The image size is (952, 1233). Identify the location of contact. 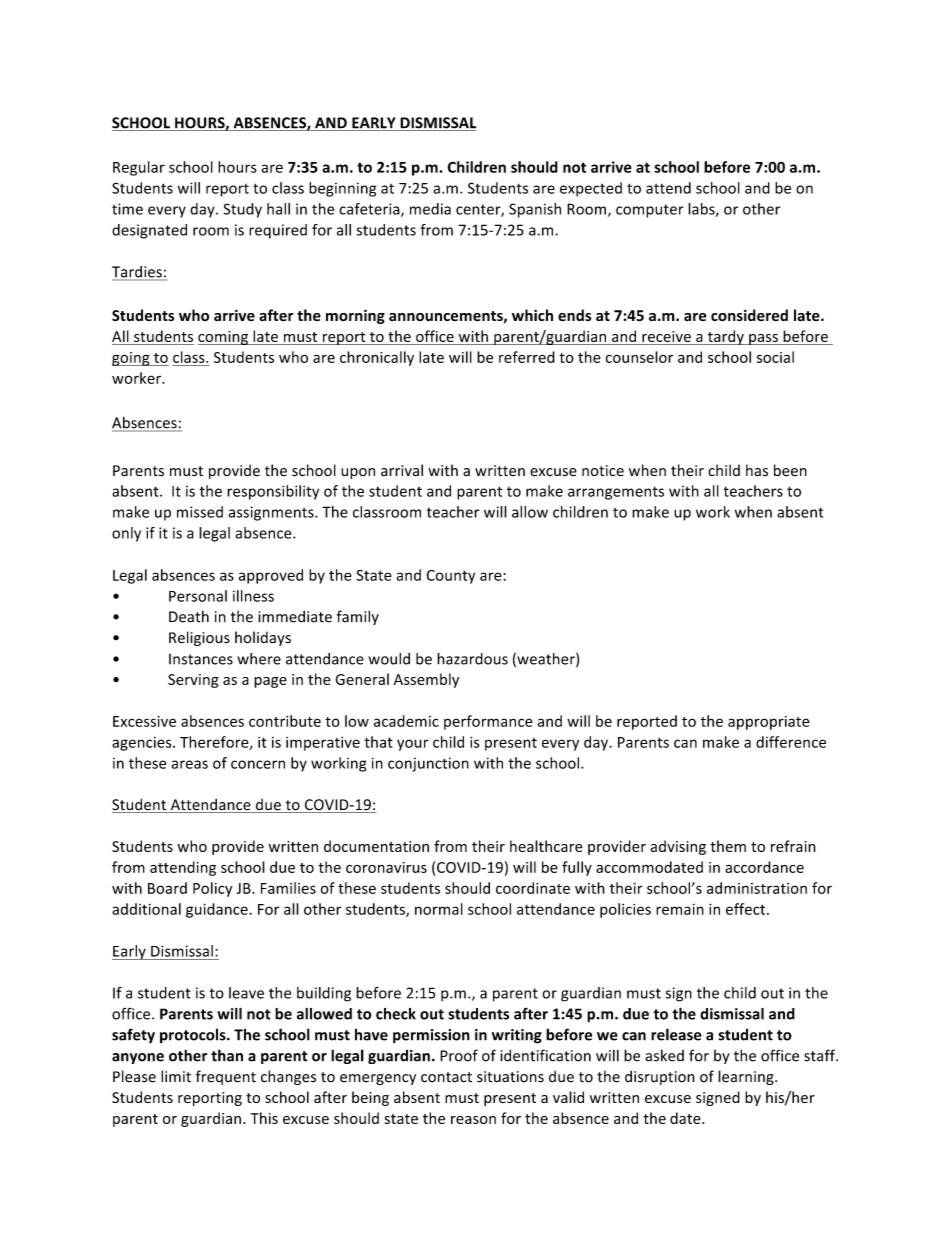
(446, 1077).
